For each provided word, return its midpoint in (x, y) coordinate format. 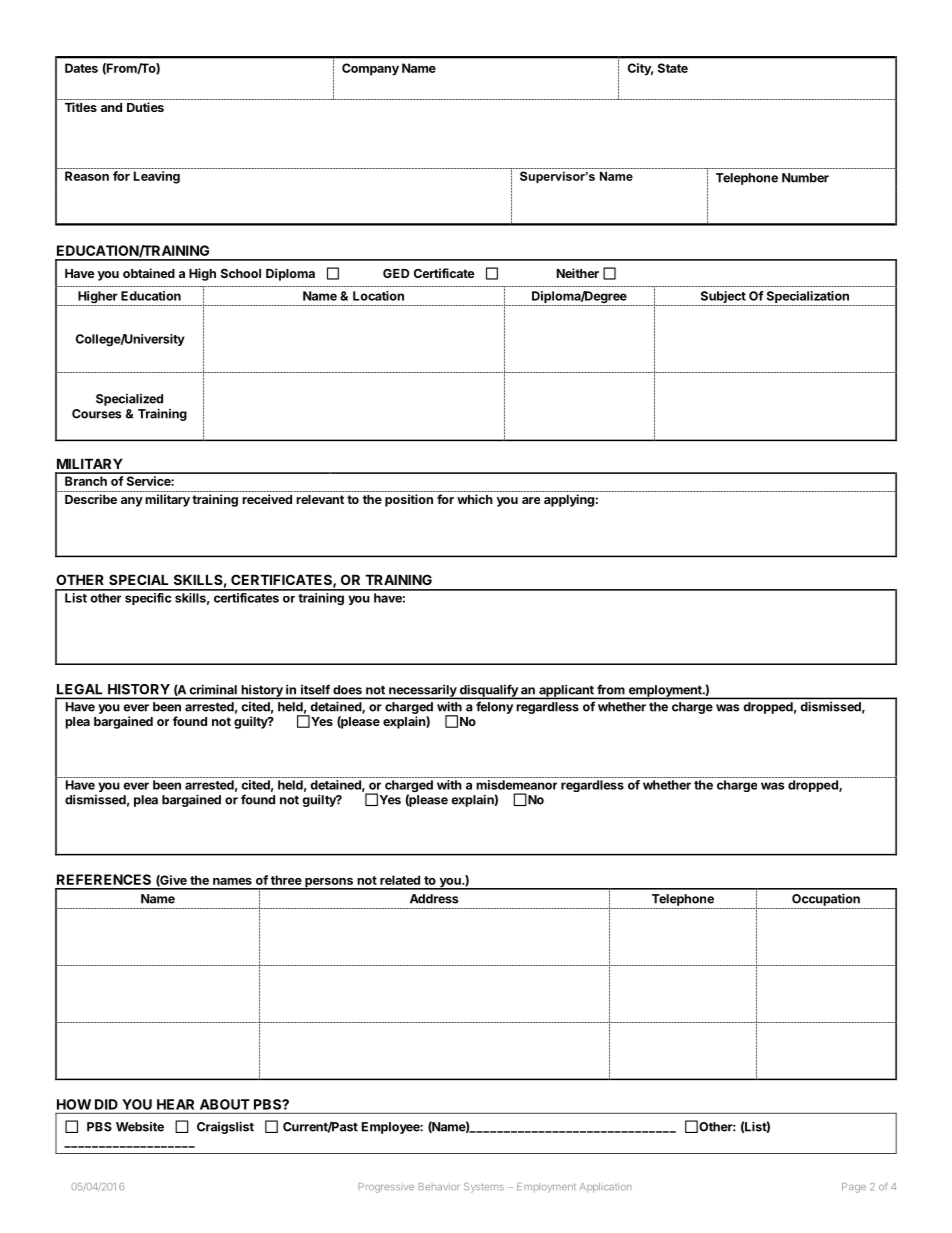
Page (854, 1188)
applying (569, 500)
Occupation (826, 899)
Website (140, 1127)
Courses (97, 414)
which (475, 499)
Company (370, 69)
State (673, 68)
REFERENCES (104, 879)
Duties (145, 107)
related (400, 880)
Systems (484, 1188)
